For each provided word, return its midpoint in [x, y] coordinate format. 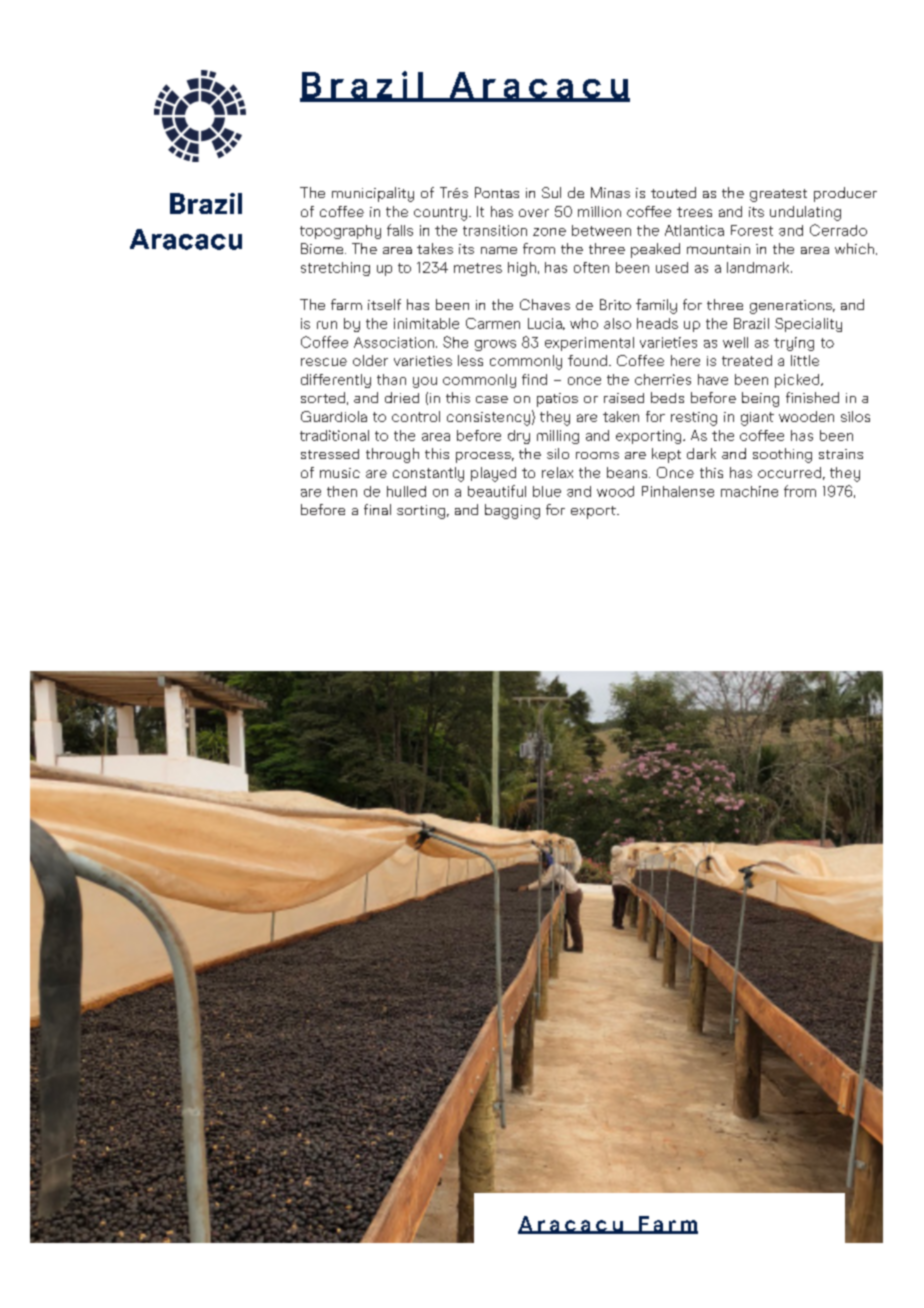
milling [558, 437]
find [534, 379]
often [591, 267]
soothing [782, 455]
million [599, 211]
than [391, 379]
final [377, 509]
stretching [335, 269]
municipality [373, 194]
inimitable [426, 323]
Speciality [808, 325]
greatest [778, 195]
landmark [759, 267]
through [392, 455]
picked [798, 381]
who [584, 323]
